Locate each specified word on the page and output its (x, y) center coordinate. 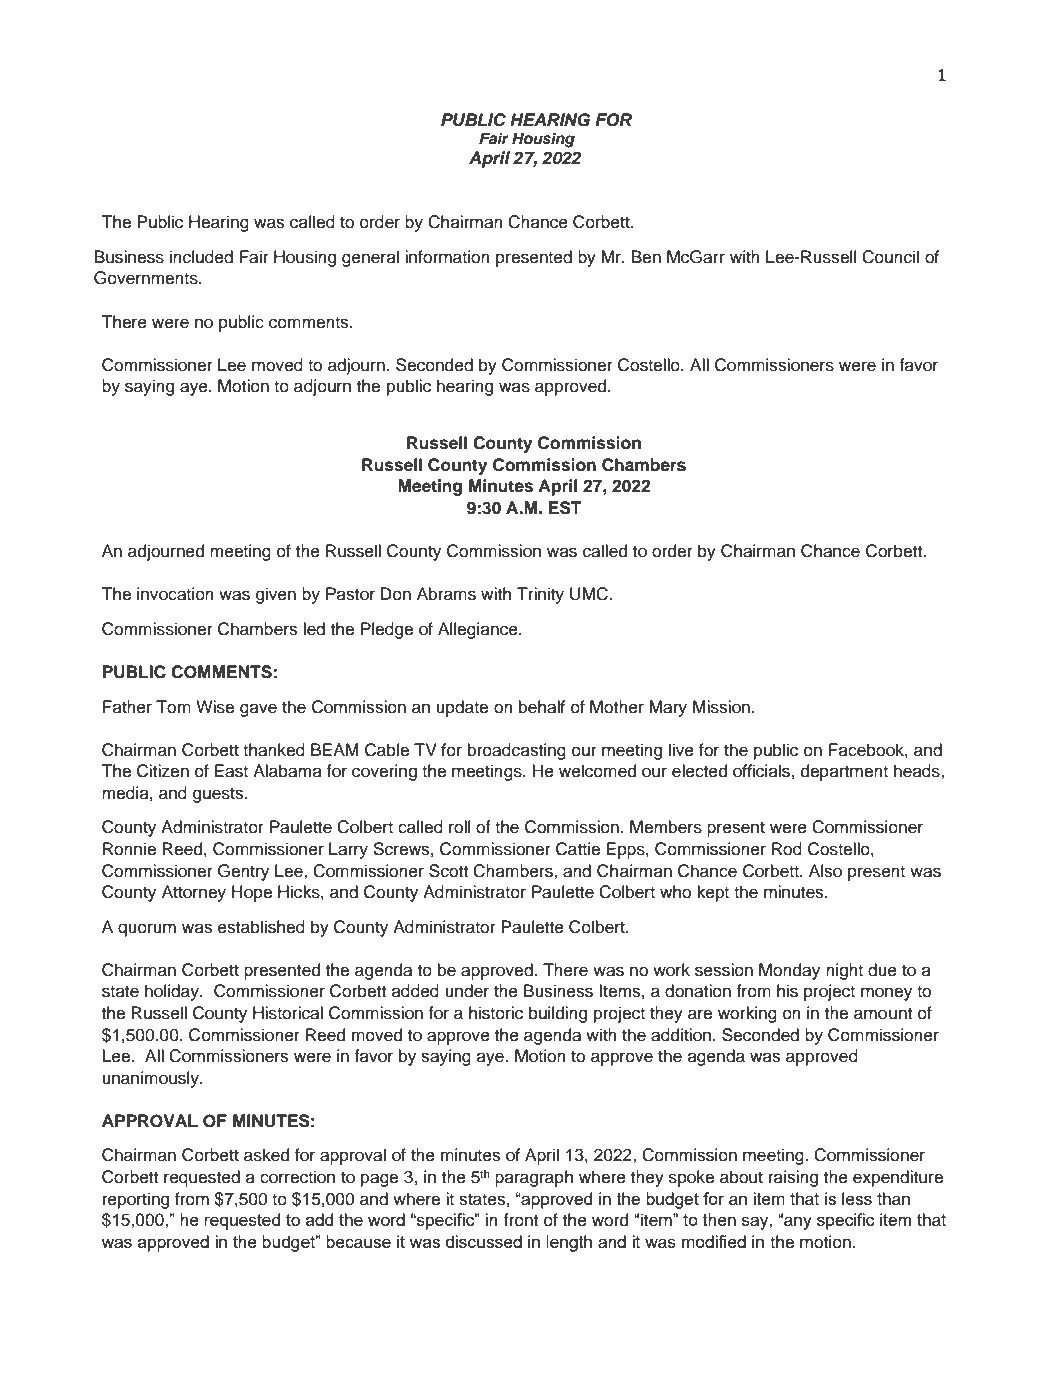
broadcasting (517, 751)
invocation (175, 594)
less (857, 1198)
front (520, 1220)
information (447, 257)
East (231, 771)
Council (890, 257)
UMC (590, 594)
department (844, 772)
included (201, 257)
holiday (173, 992)
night (844, 971)
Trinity (540, 595)
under (467, 991)
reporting (136, 1200)
